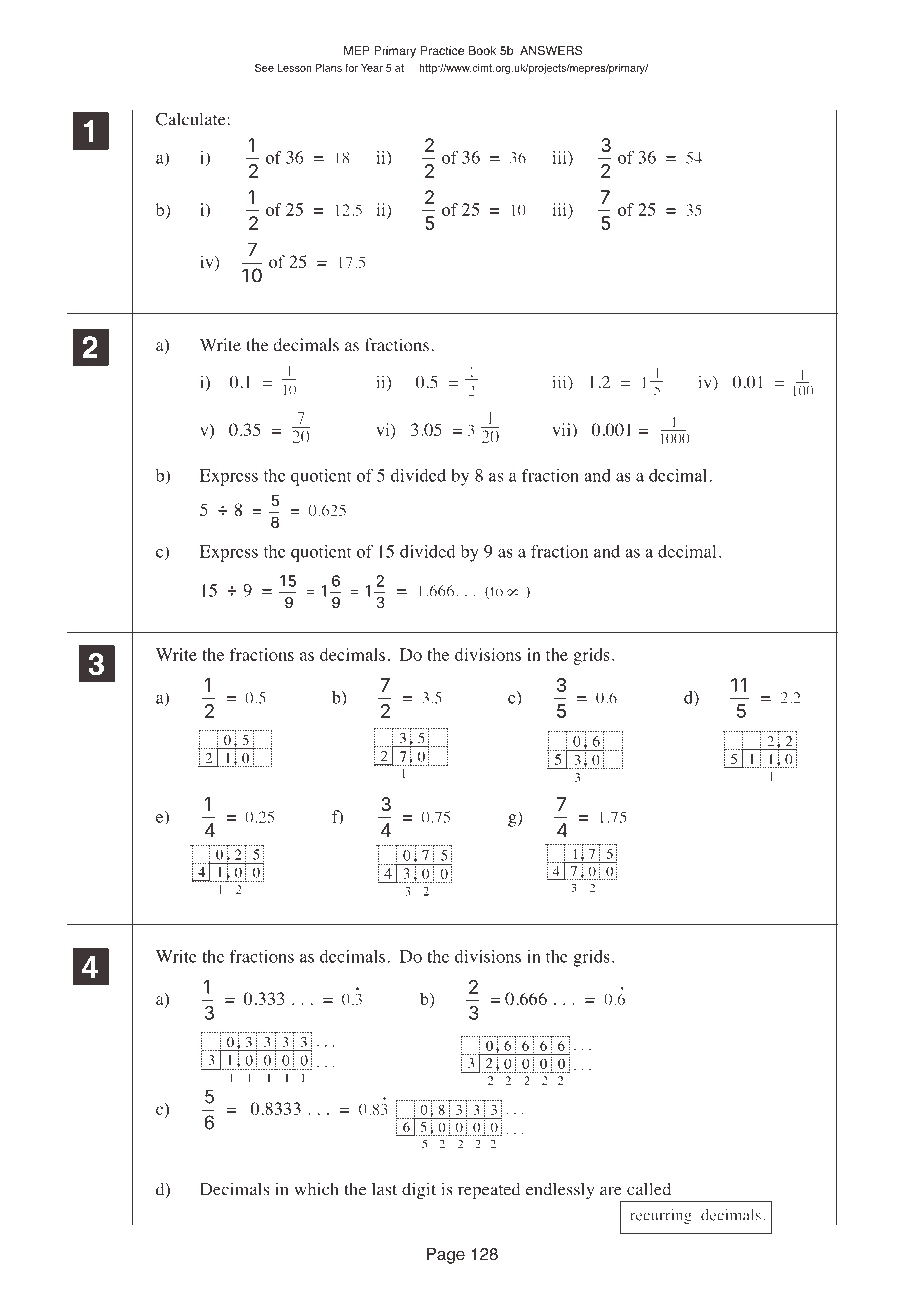 The image size is (924, 1308). Describe the element at coordinates (316, 1189) in the image. I see `which` at that location.
